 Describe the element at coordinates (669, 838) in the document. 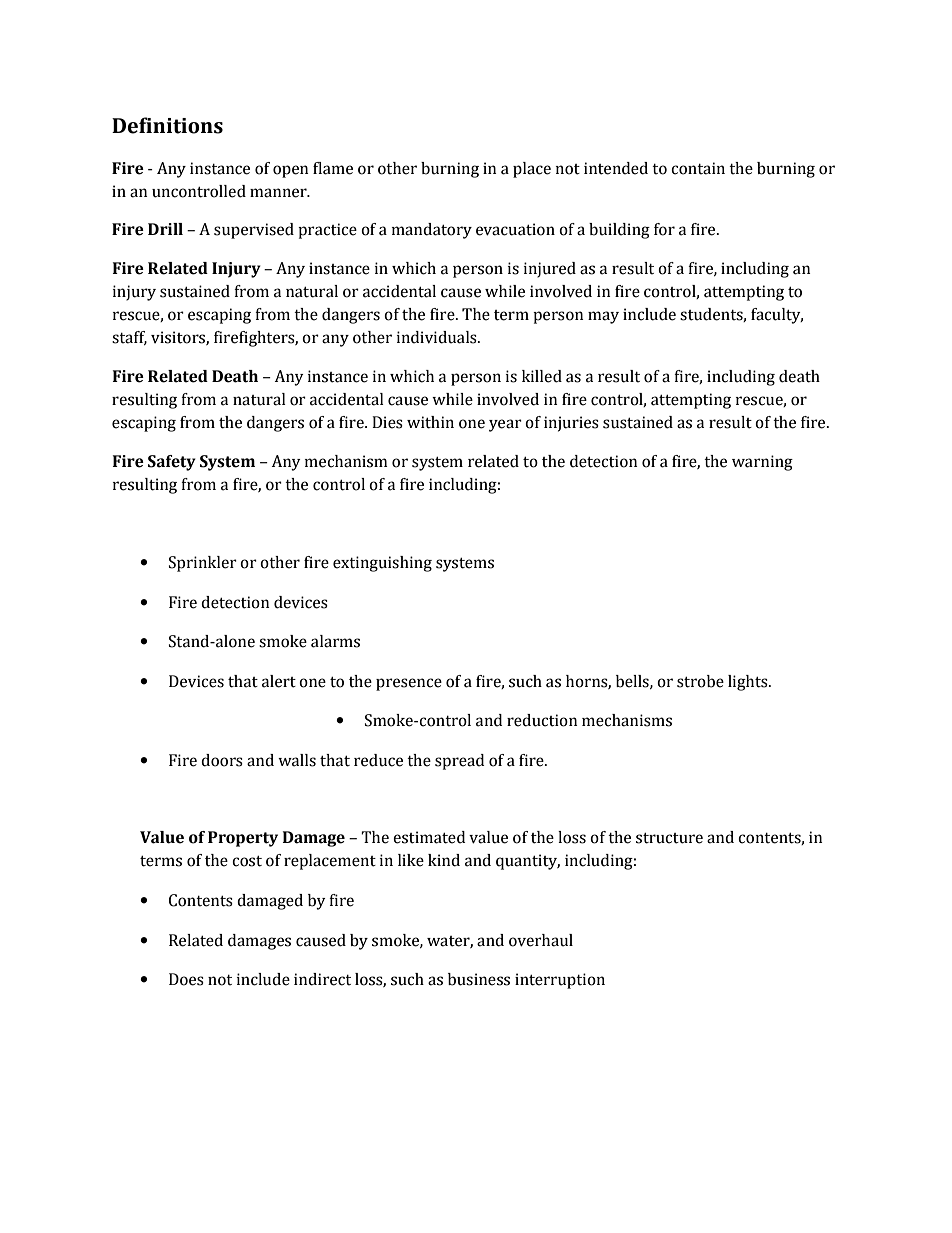

I see `structure` at that location.
